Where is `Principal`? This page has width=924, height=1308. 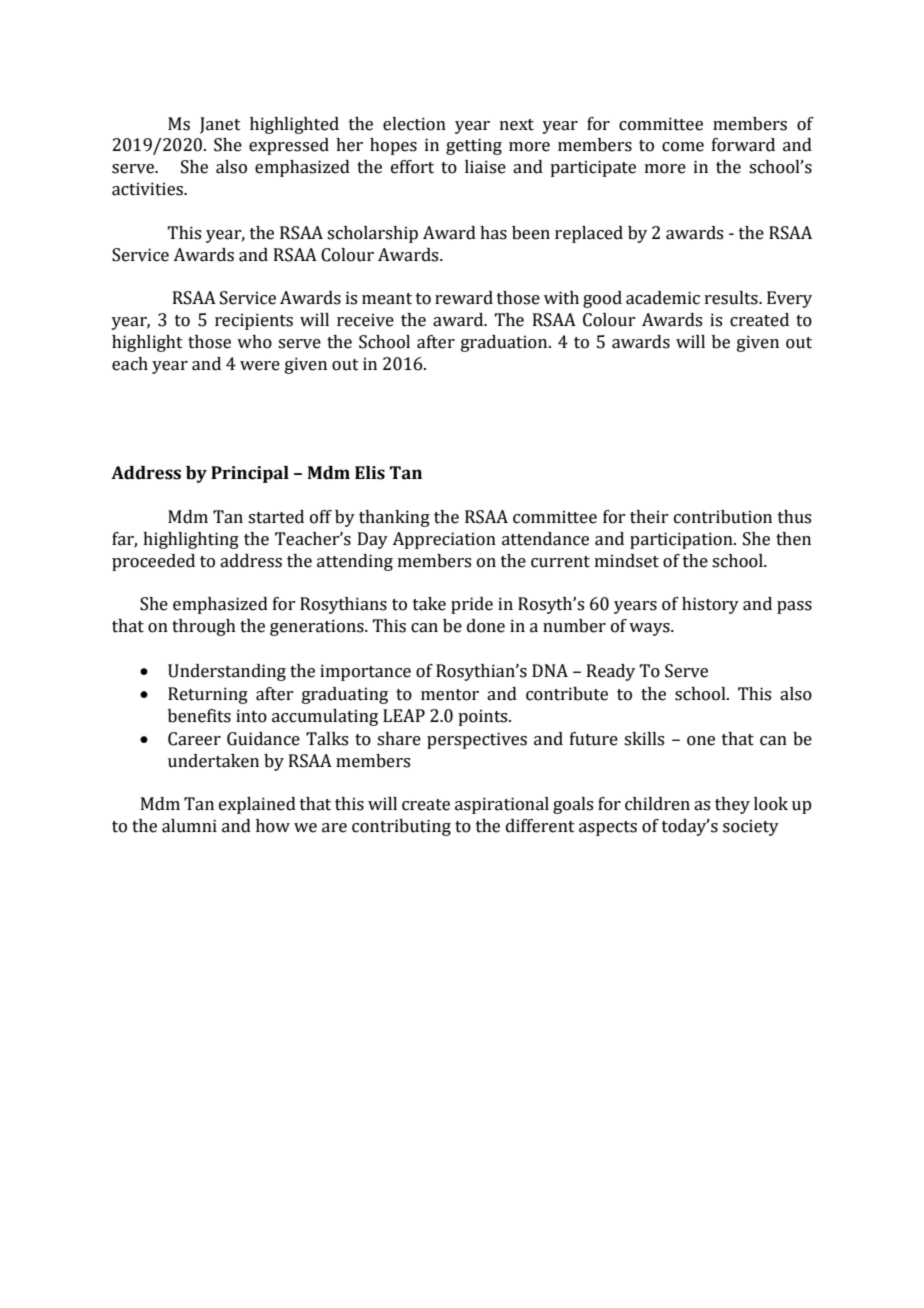 Principal is located at coordinates (250, 474).
